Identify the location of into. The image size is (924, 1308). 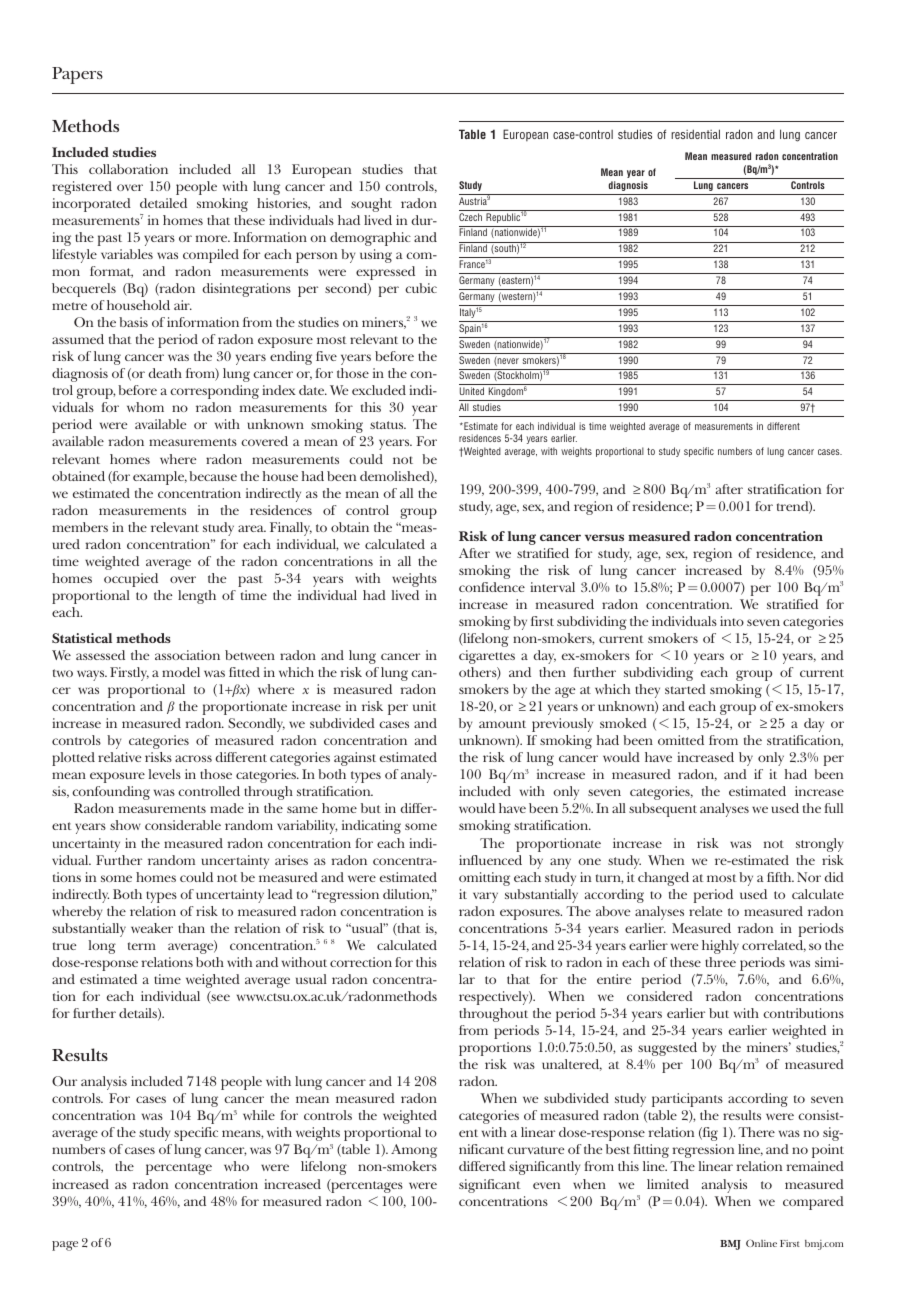
(732, 621).
